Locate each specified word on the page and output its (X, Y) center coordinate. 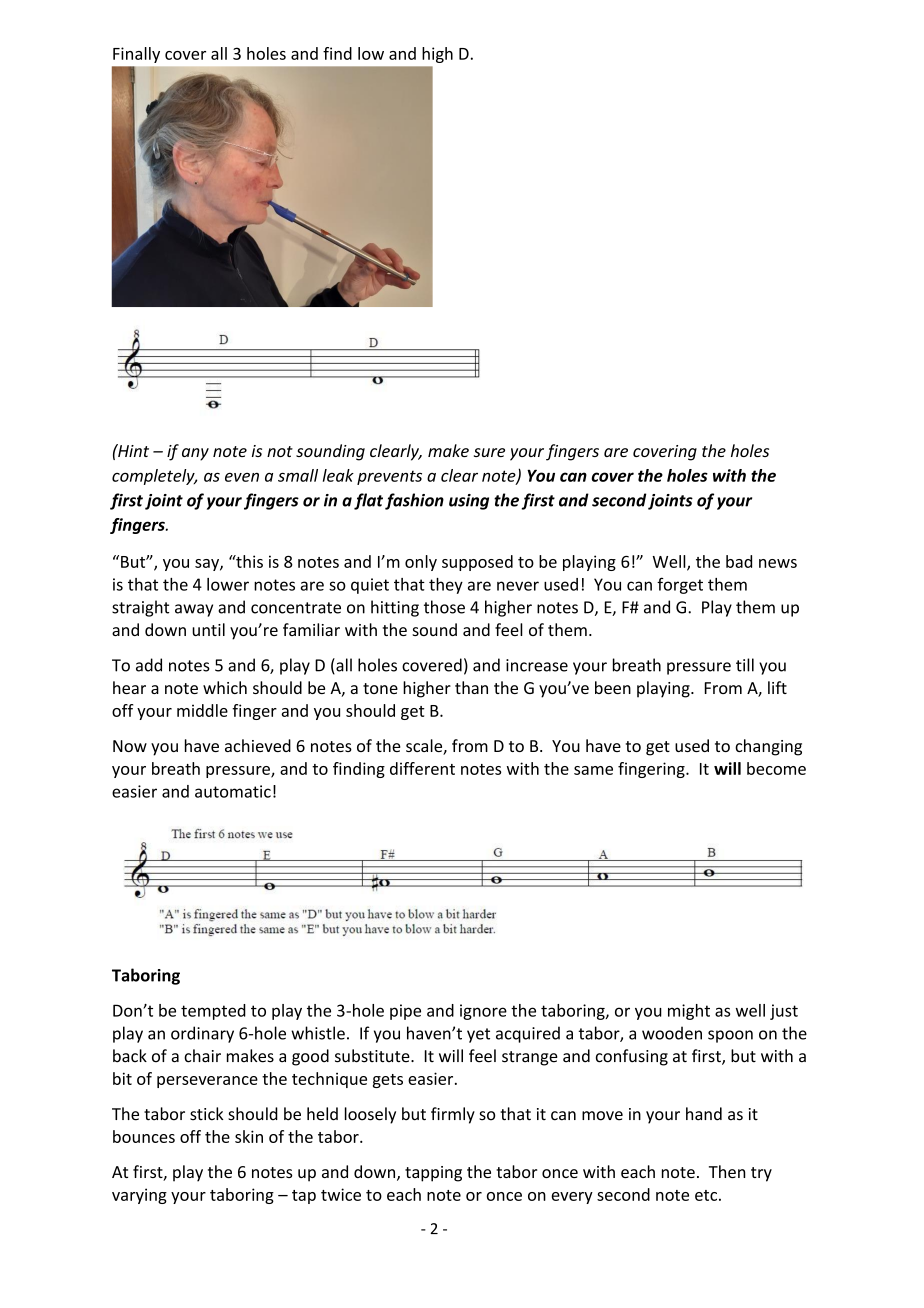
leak (338, 475)
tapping (433, 1174)
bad (739, 561)
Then (727, 1171)
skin (249, 1136)
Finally (136, 55)
